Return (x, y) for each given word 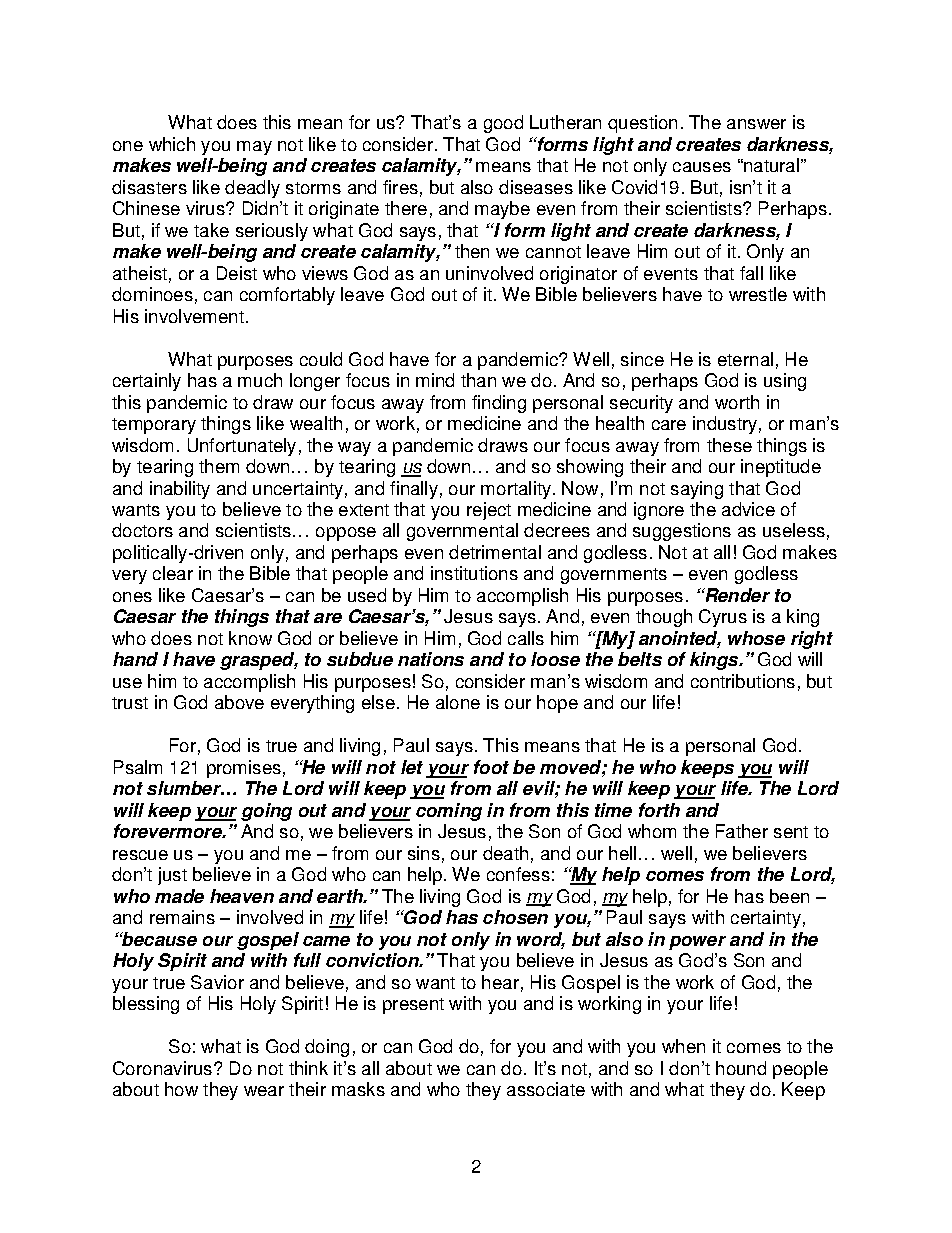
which (172, 144)
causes (702, 167)
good (503, 124)
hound (741, 1068)
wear (264, 1091)
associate (546, 1089)
